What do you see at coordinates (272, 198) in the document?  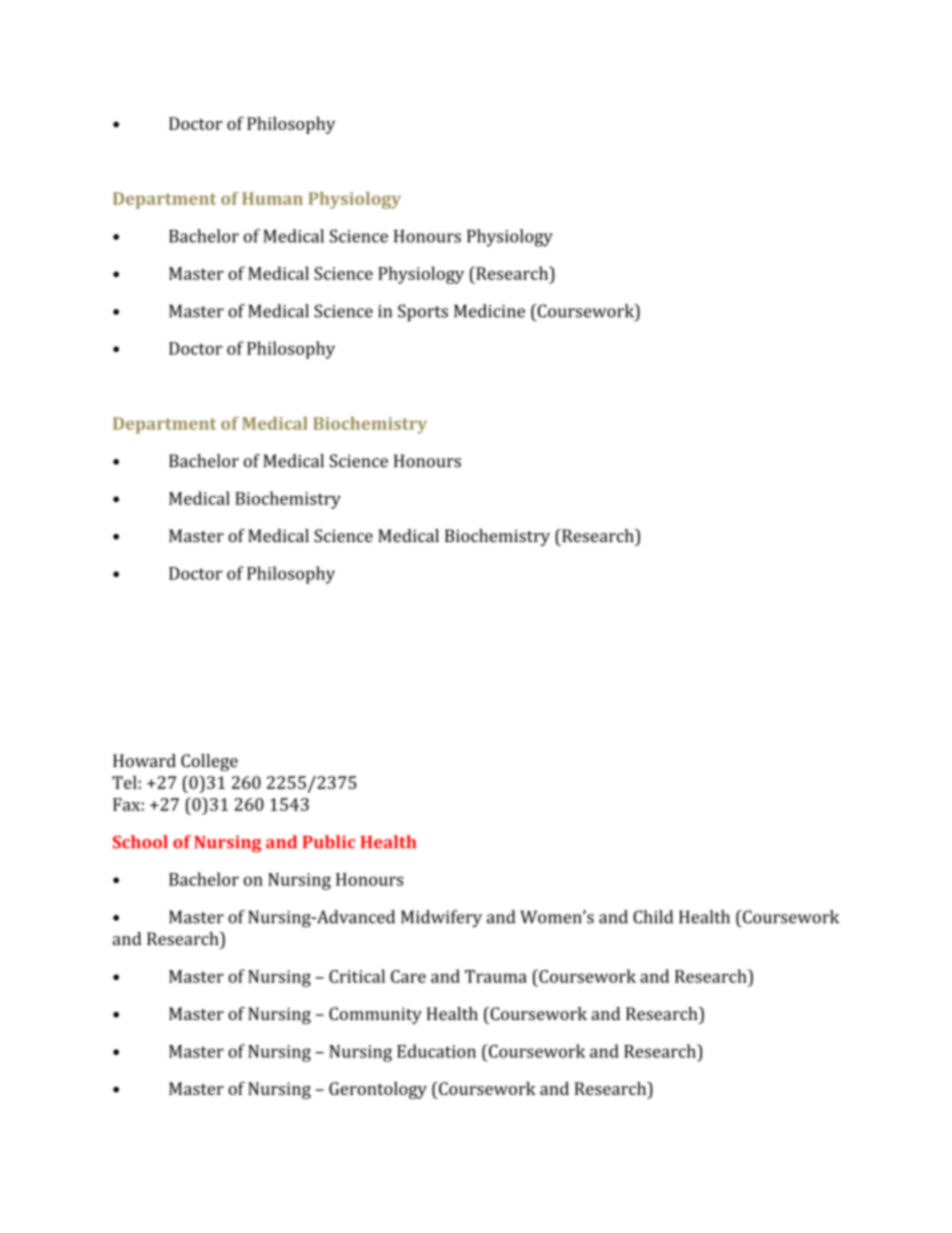 I see `Human` at bounding box center [272, 198].
